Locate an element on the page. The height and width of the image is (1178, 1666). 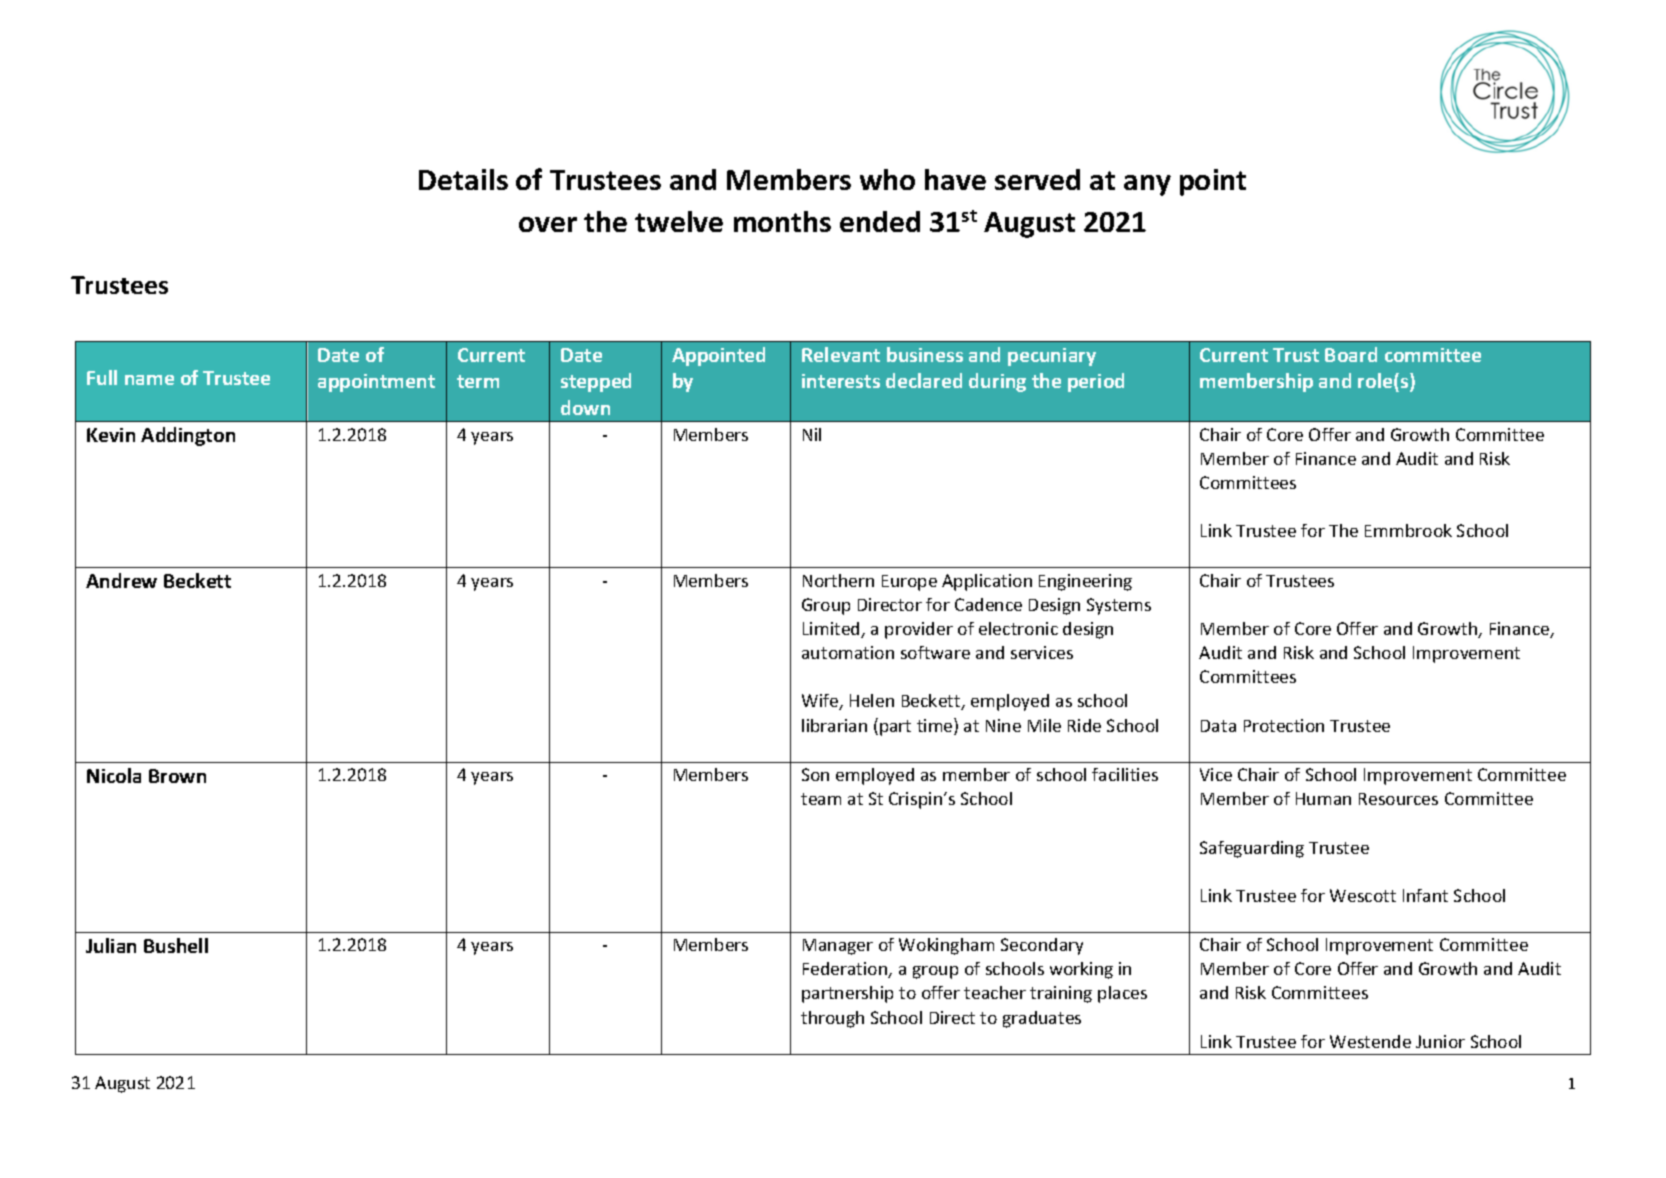
Board is located at coordinates (1351, 354).
